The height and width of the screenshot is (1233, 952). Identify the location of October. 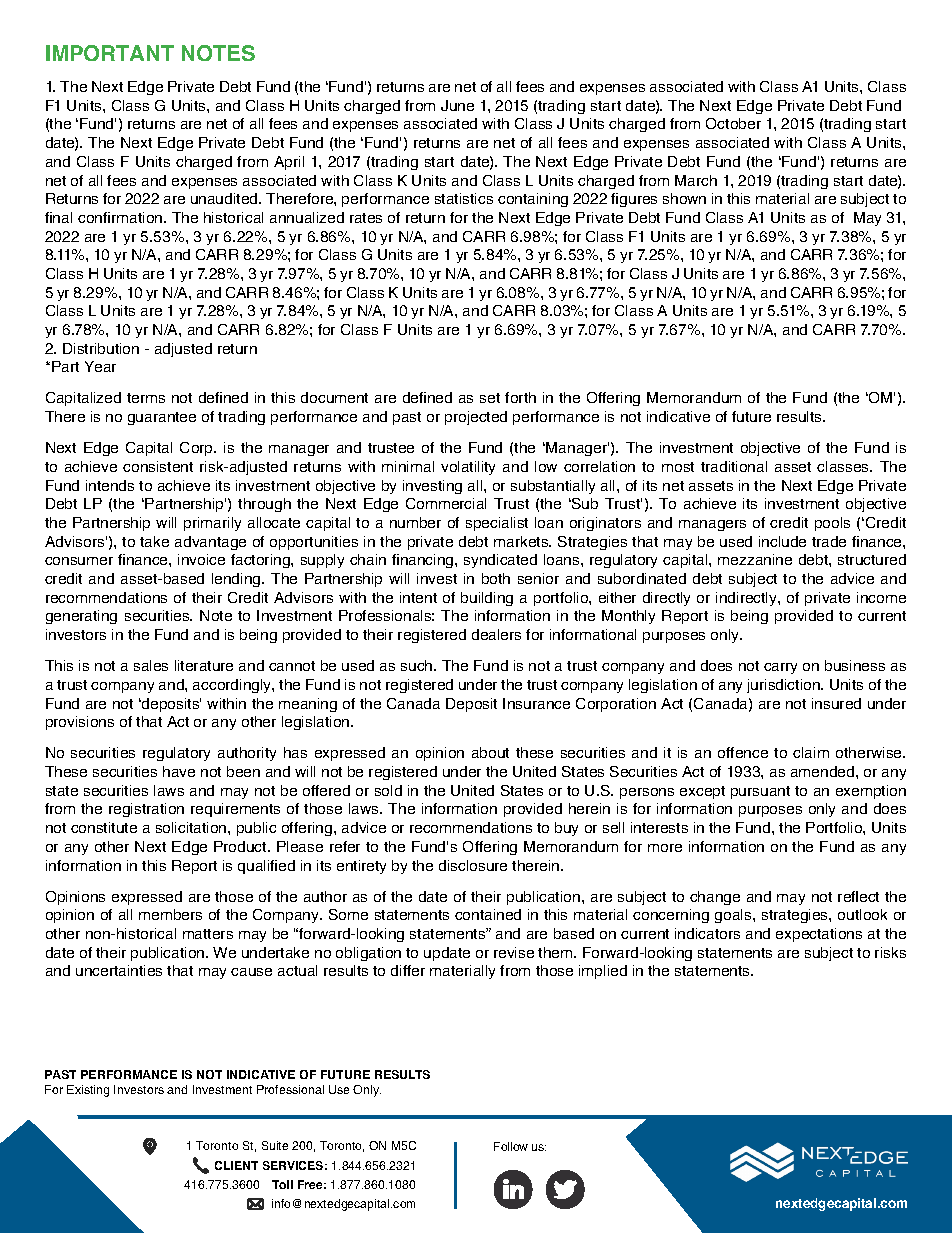
(733, 123).
